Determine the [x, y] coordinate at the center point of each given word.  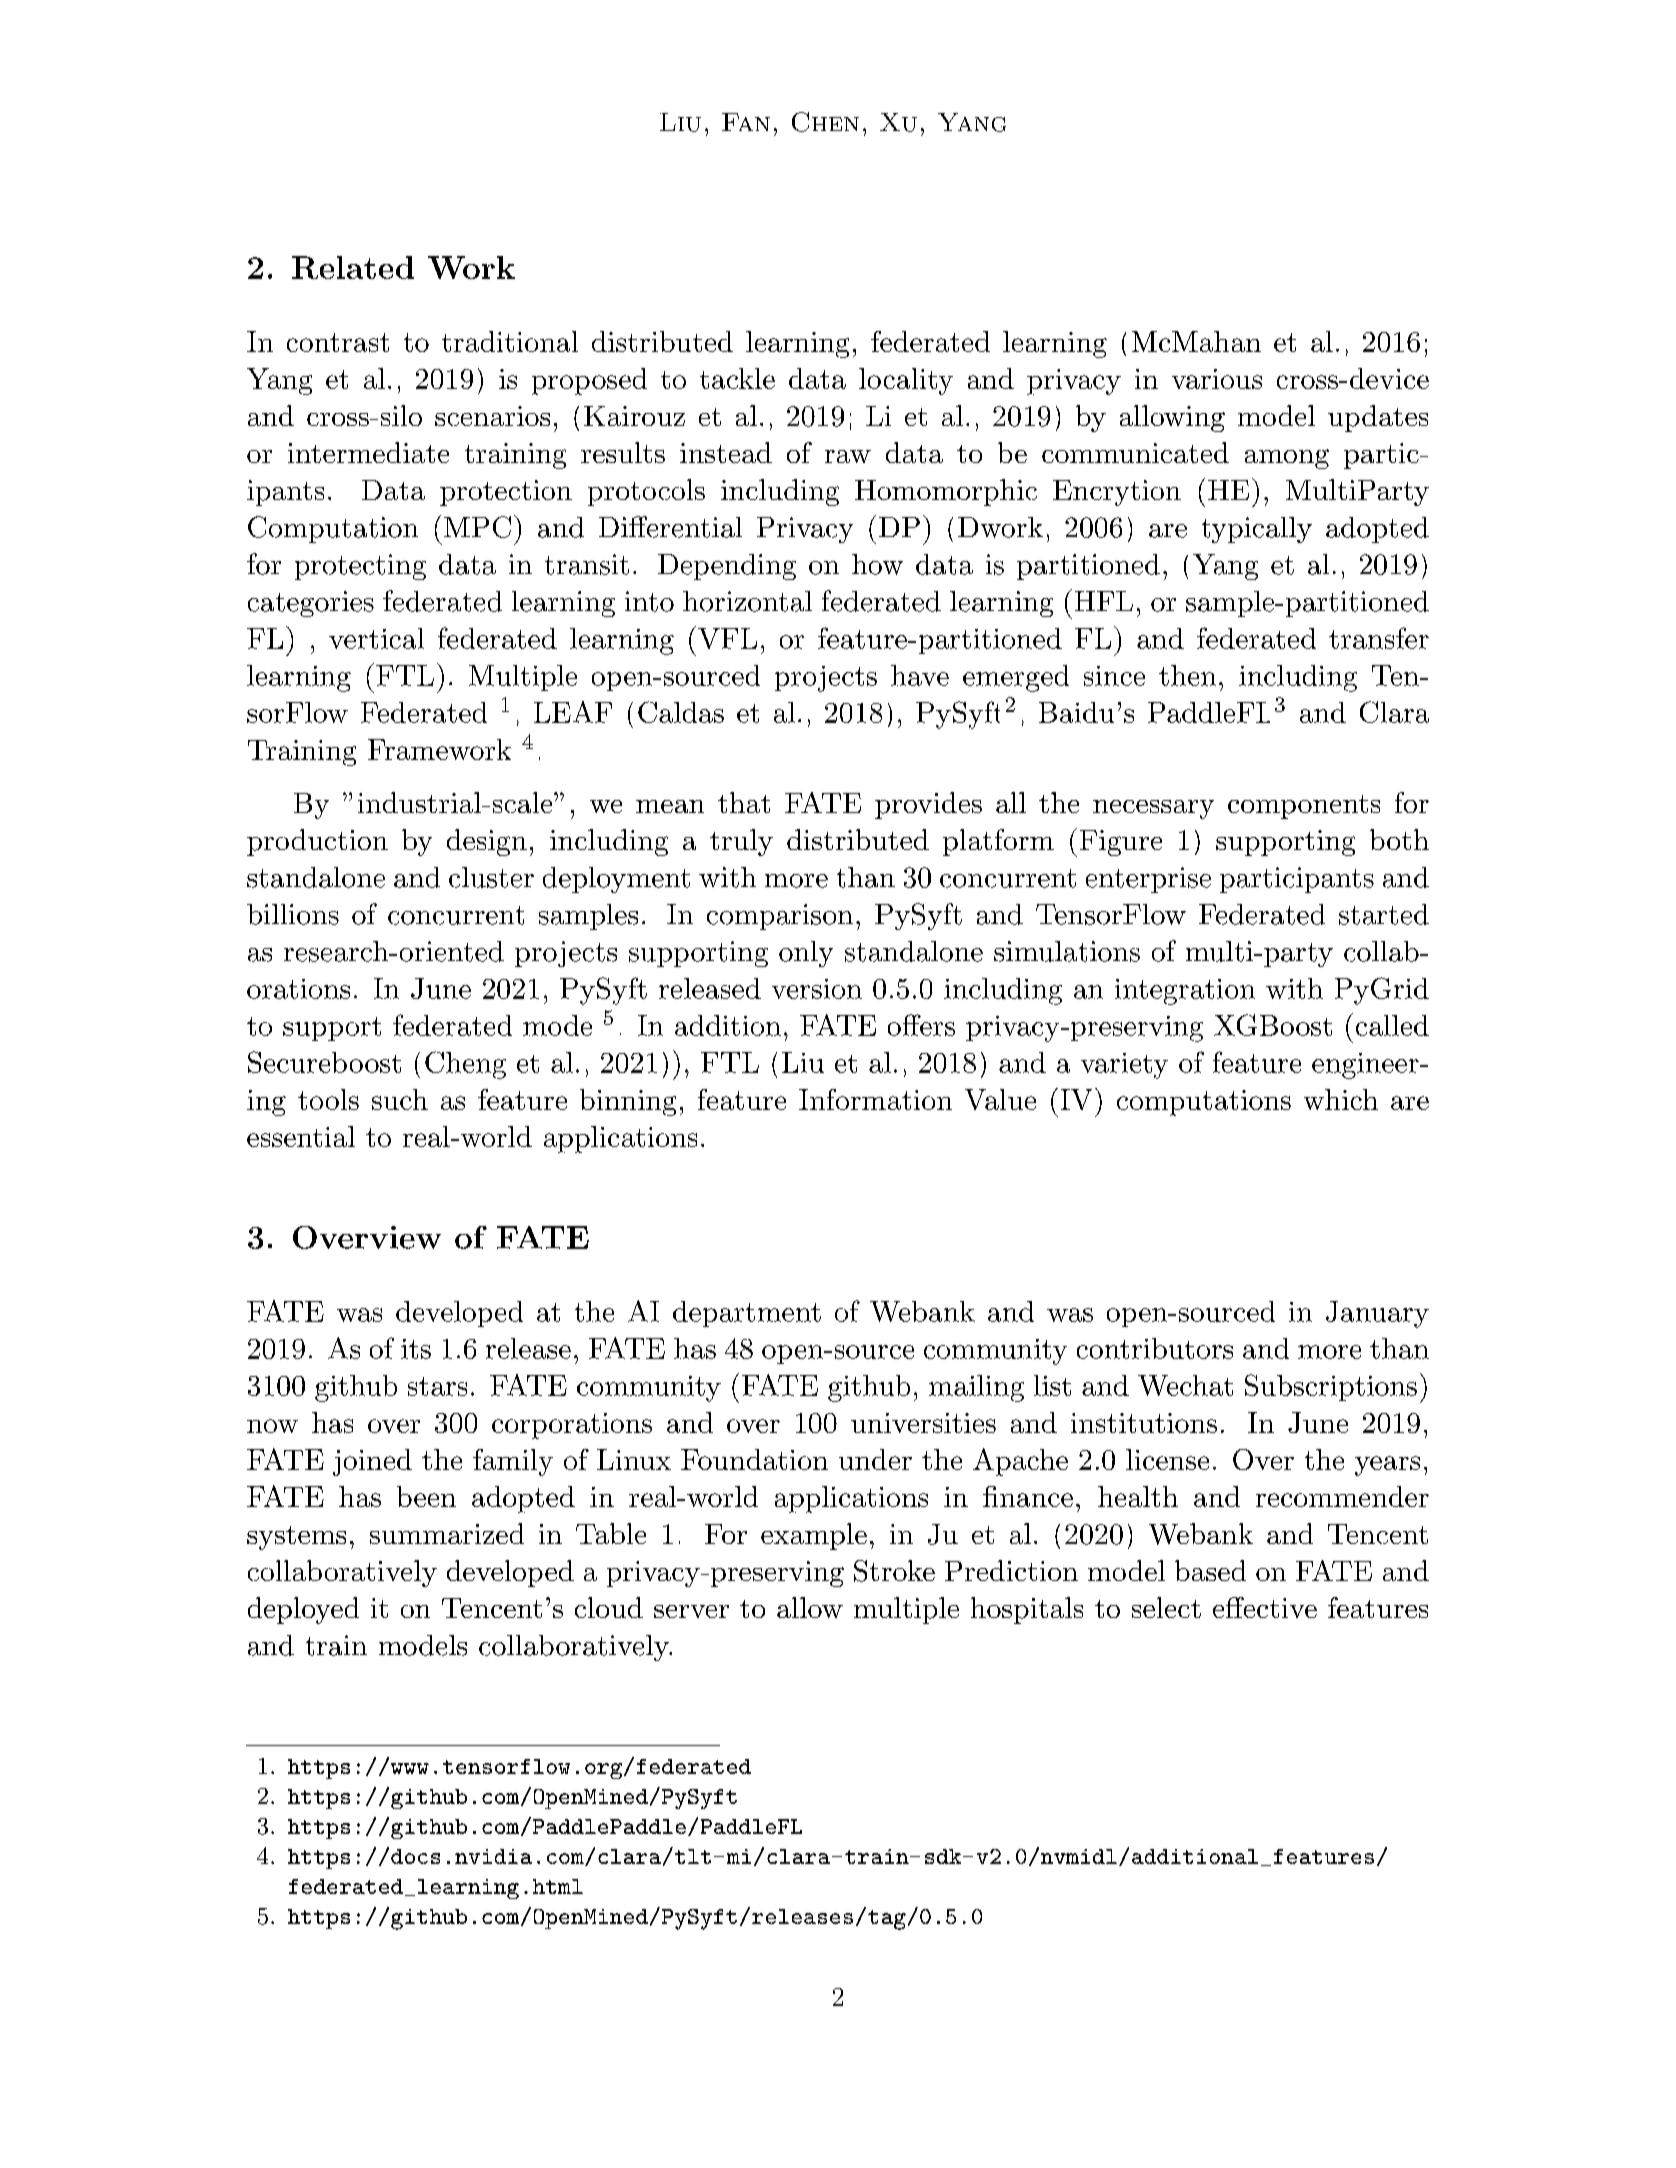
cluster [491, 877]
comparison [780, 917]
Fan [746, 122]
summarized [447, 1533]
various [1217, 379]
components [1304, 807]
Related [353, 267]
